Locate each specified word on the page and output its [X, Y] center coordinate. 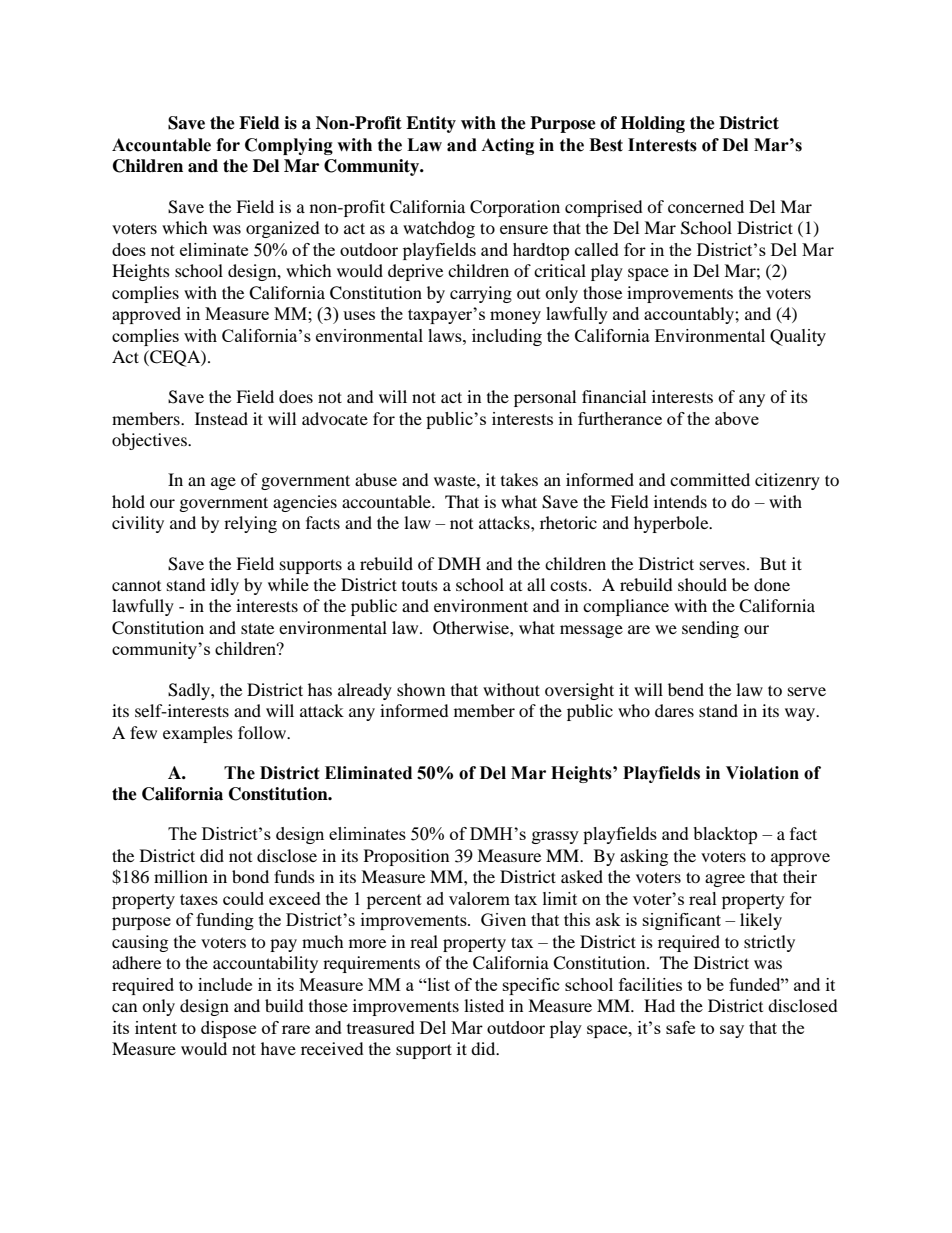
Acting [507, 146]
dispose [228, 1029]
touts [420, 586]
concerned [706, 206]
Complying [289, 146]
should [702, 584]
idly [225, 586]
